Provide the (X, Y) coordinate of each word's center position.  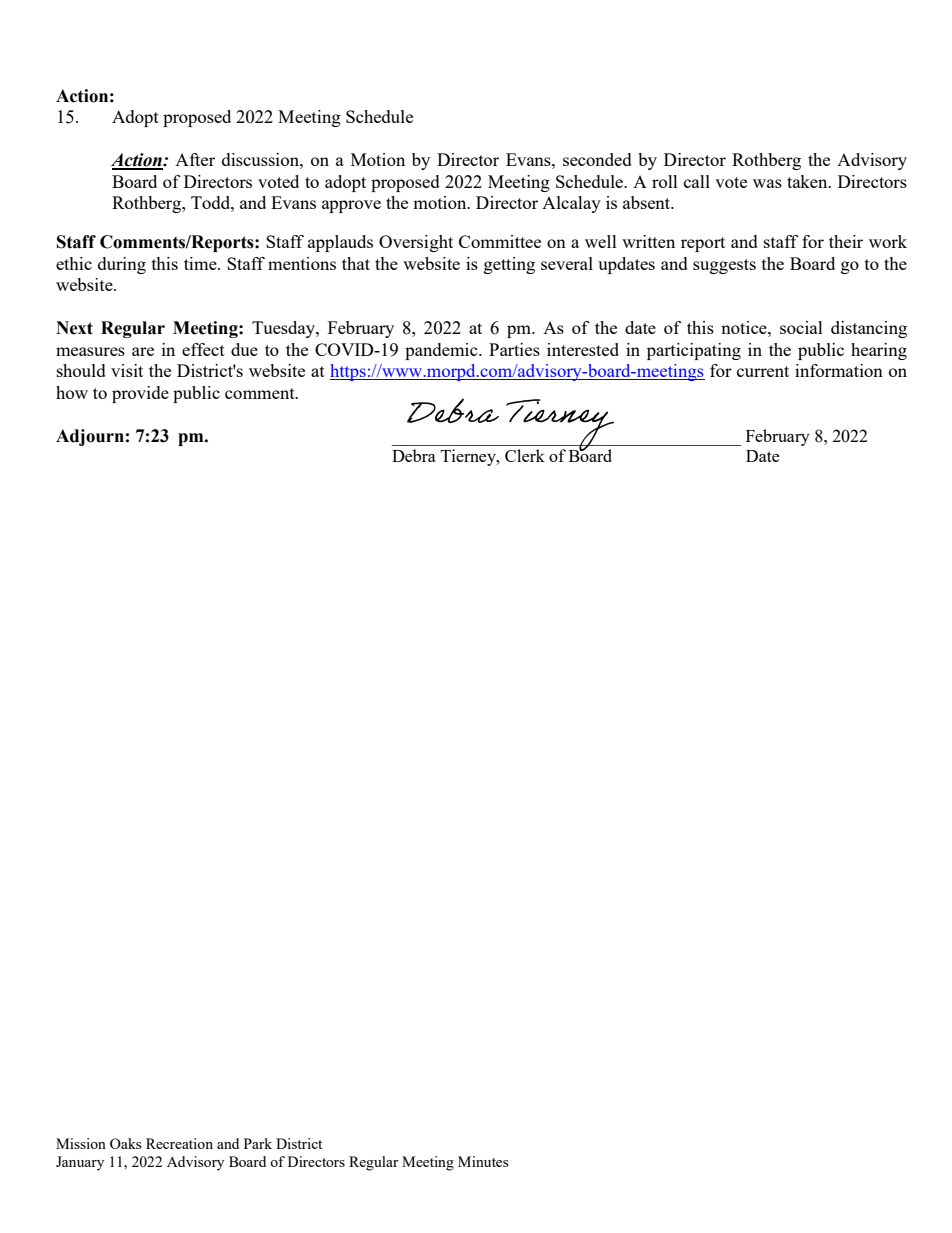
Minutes (483, 1161)
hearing (879, 351)
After (195, 159)
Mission (81, 1143)
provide (140, 394)
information (839, 370)
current (763, 371)
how (72, 392)
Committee (500, 241)
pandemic (442, 351)
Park (258, 1143)
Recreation (179, 1143)
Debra (414, 455)
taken (808, 181)
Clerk (525, 455)
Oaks (125, 1143)
